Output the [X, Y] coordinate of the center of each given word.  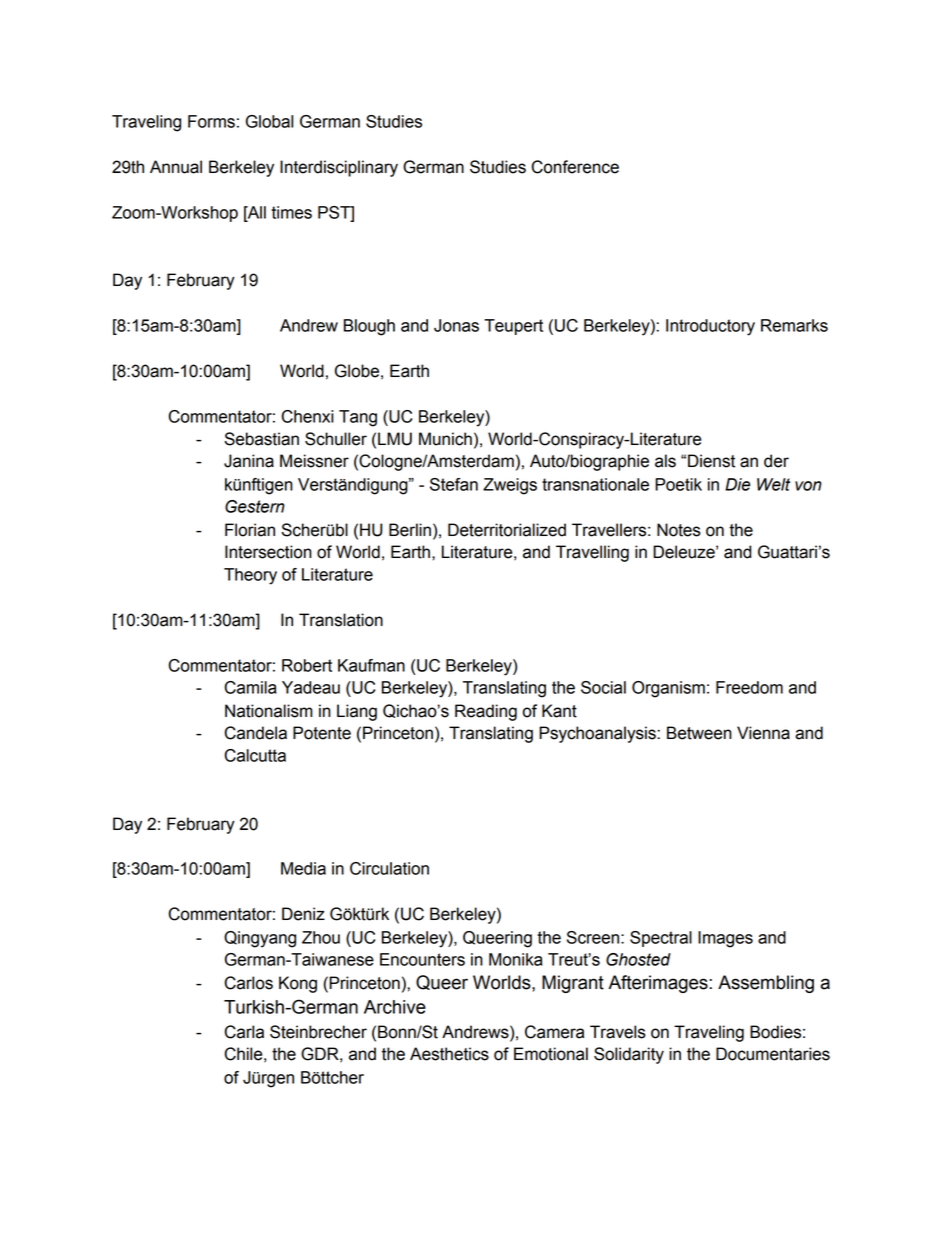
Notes [679, 530]
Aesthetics [449, 1054]
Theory [250, 576]
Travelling [592, 553]
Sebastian [261, 439]
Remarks [794, 325]
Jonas [456, 325]
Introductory [710, 327]
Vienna [763, 733]
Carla [244, 1032]
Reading [486, 712]
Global [269, 121]
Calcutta [255, 755]
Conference [575, 167]
